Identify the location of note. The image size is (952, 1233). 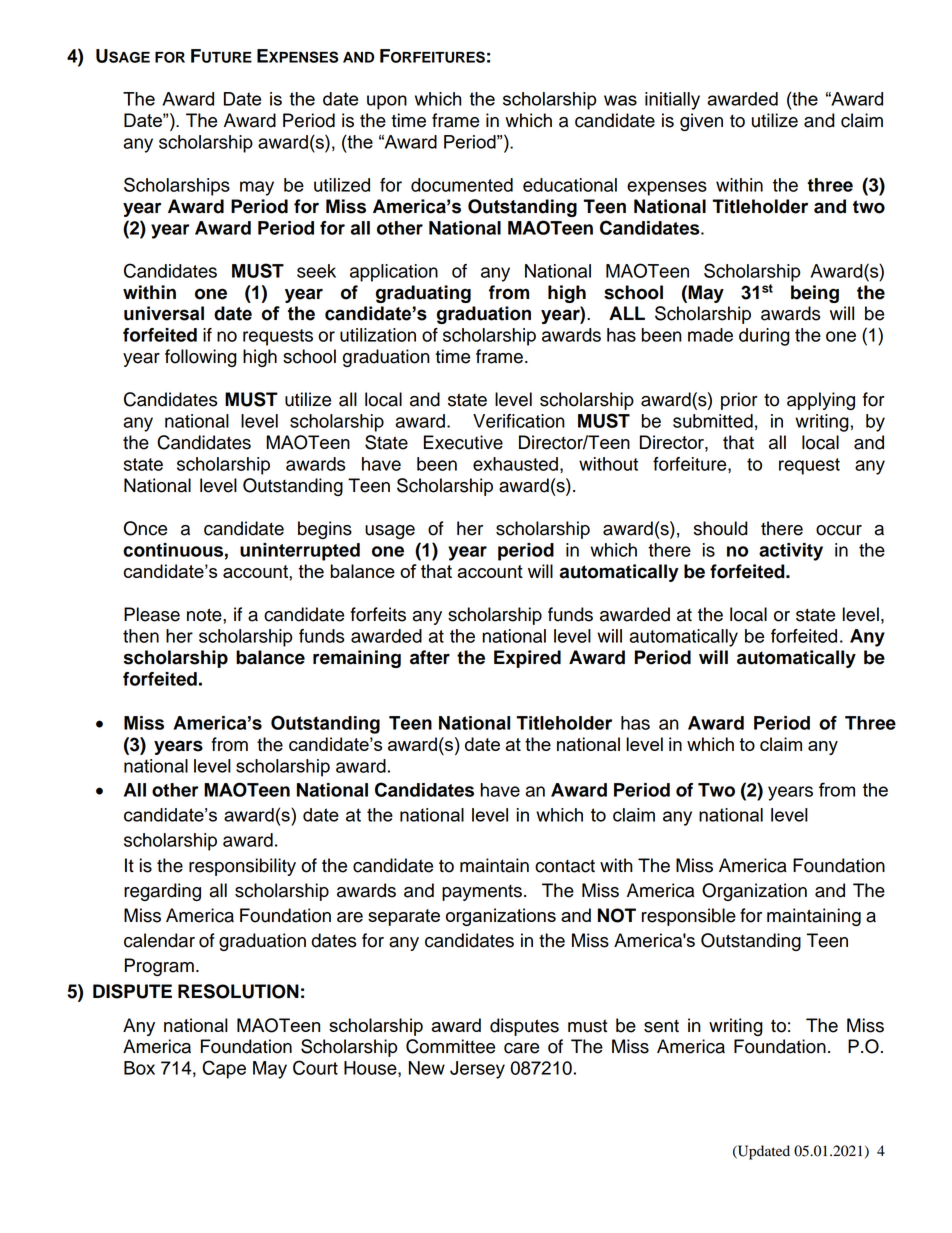
(205, 615).
